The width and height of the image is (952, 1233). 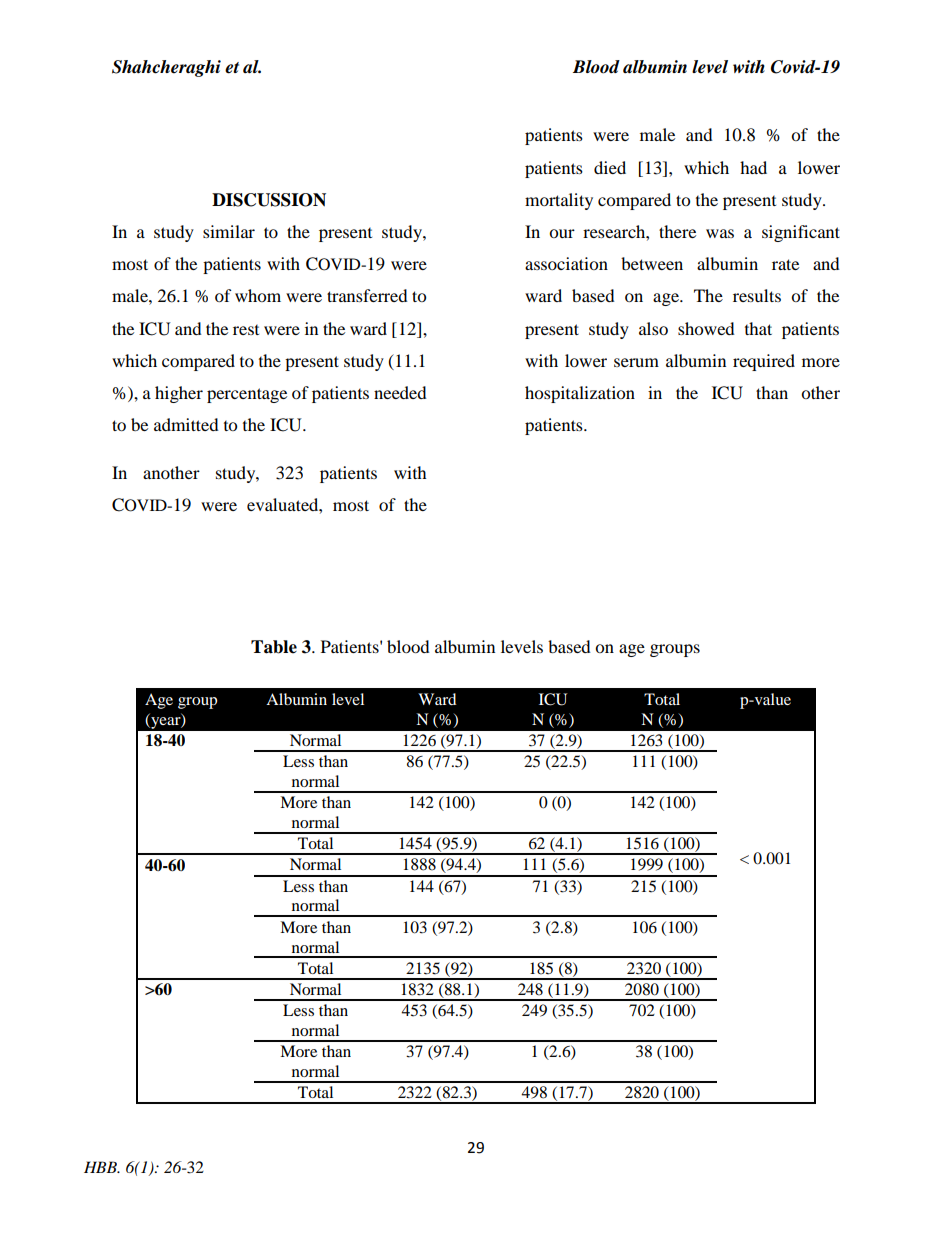 I want to click on DISCUSSION, so click(x=269, y=200).
